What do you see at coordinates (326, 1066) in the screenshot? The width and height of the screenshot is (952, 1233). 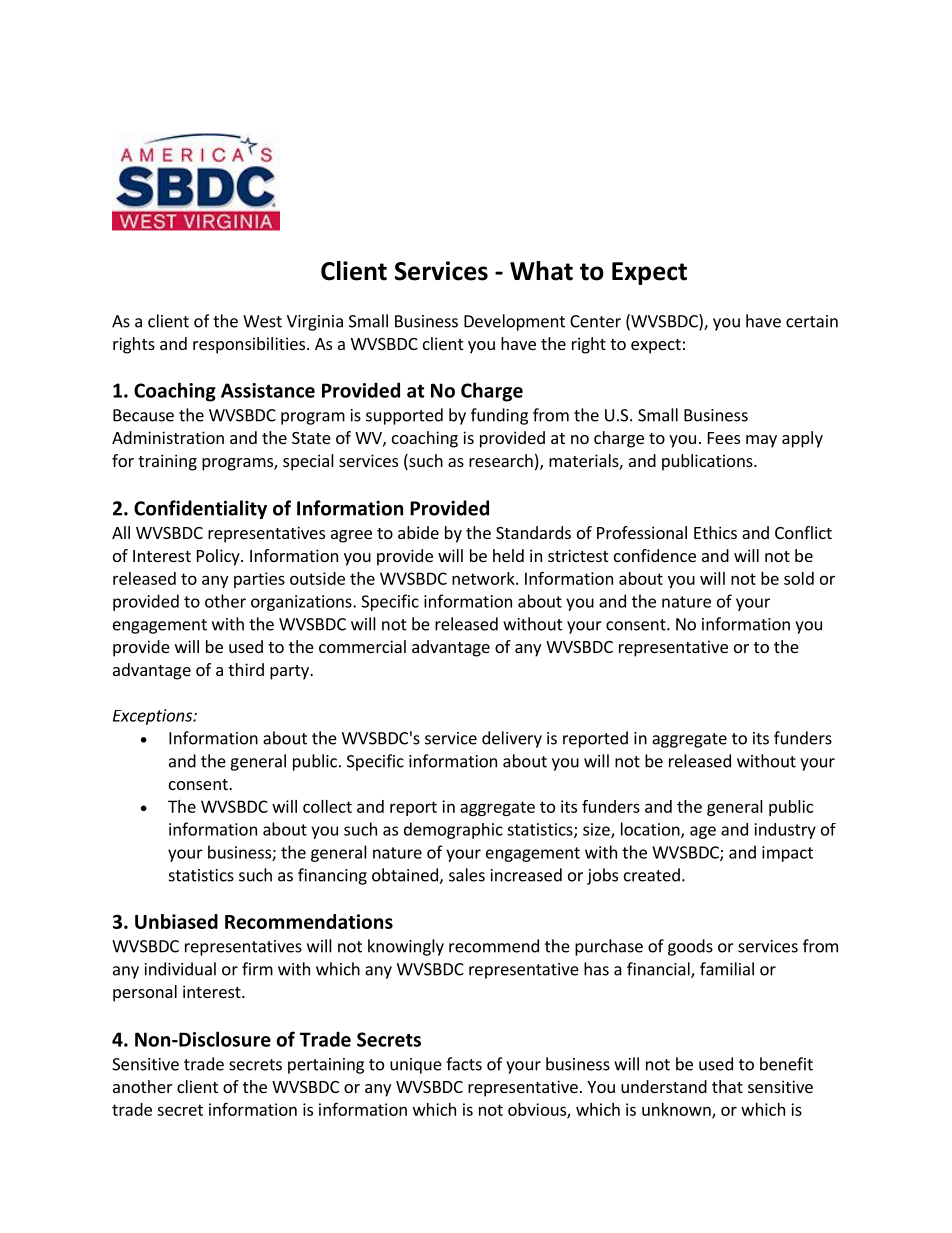 I see `pertaining` at bounding box center [326, 1066].
